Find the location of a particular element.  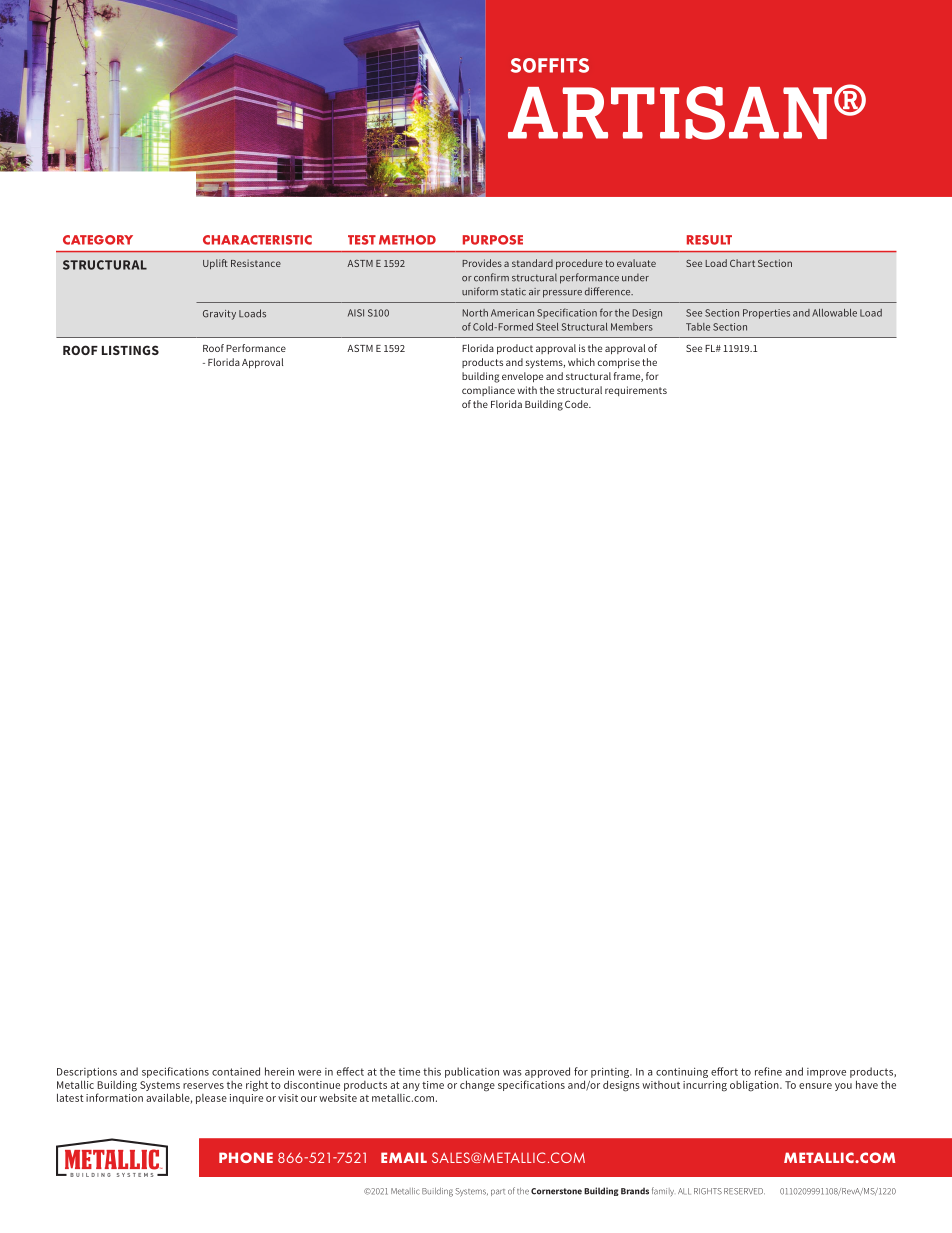

requirements is located at coordinates (636, 391).
